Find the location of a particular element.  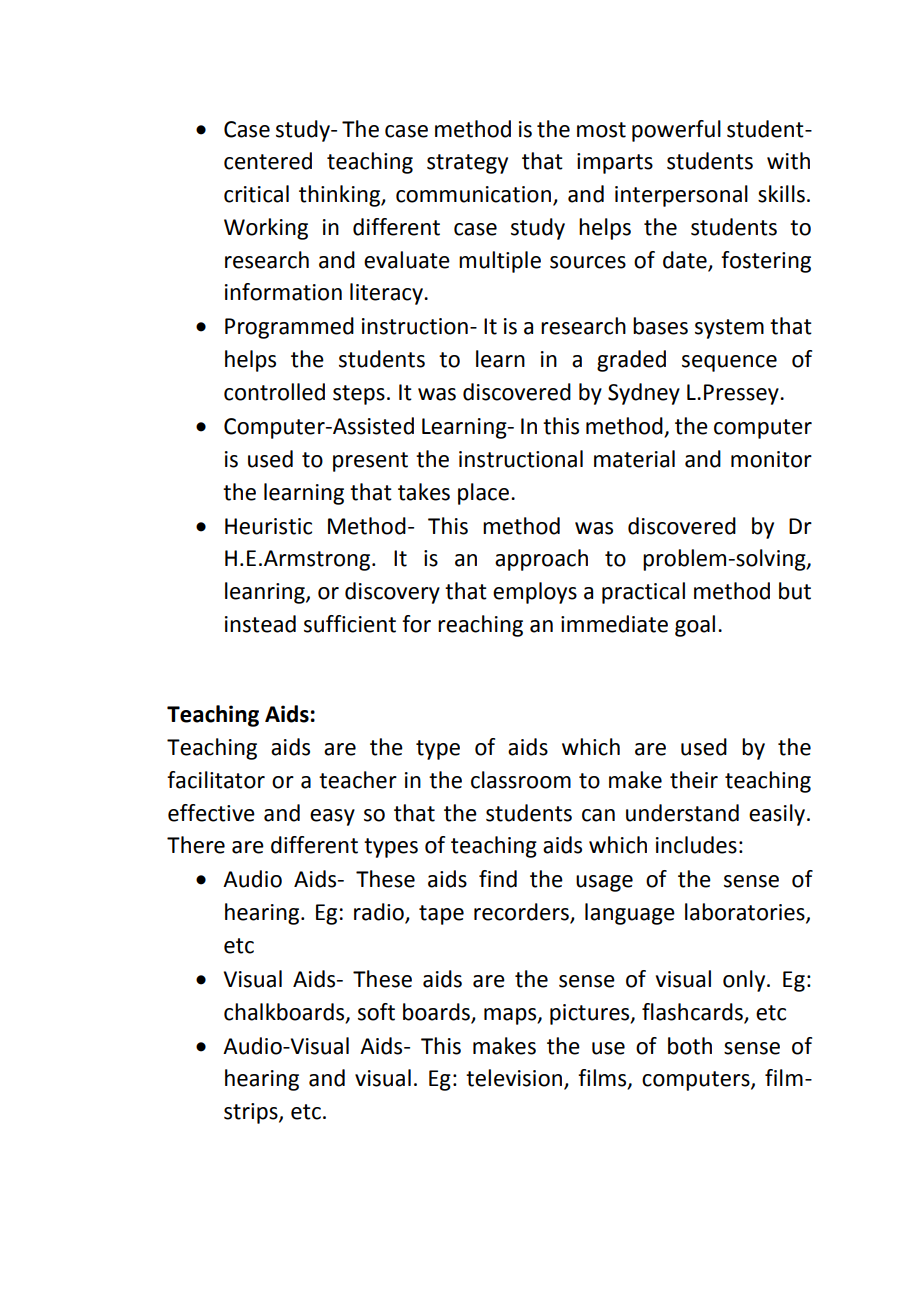

powerful is located at coordinates (676, 131).
